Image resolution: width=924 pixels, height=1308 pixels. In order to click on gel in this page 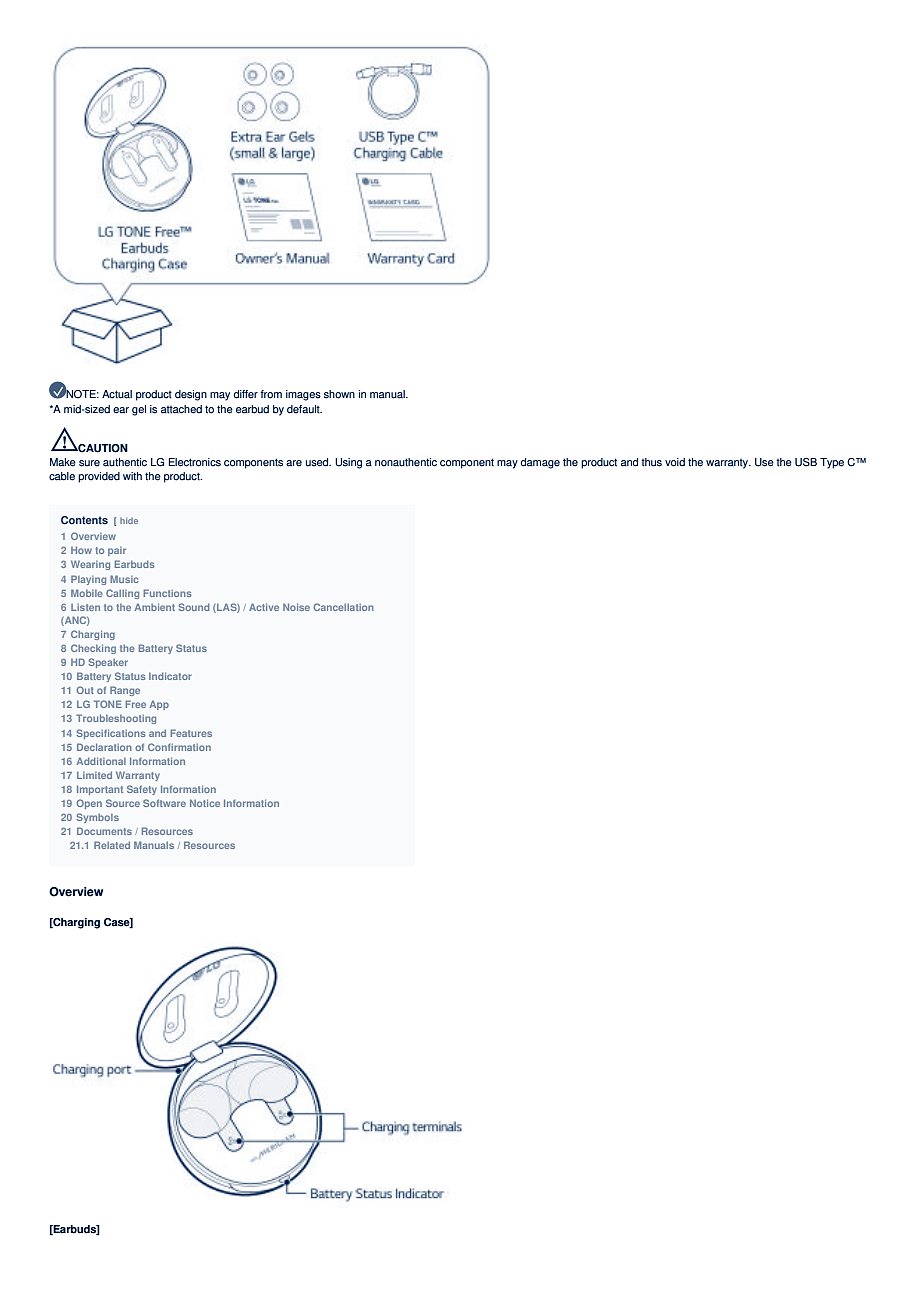, I will do `click(139, 410)`.
